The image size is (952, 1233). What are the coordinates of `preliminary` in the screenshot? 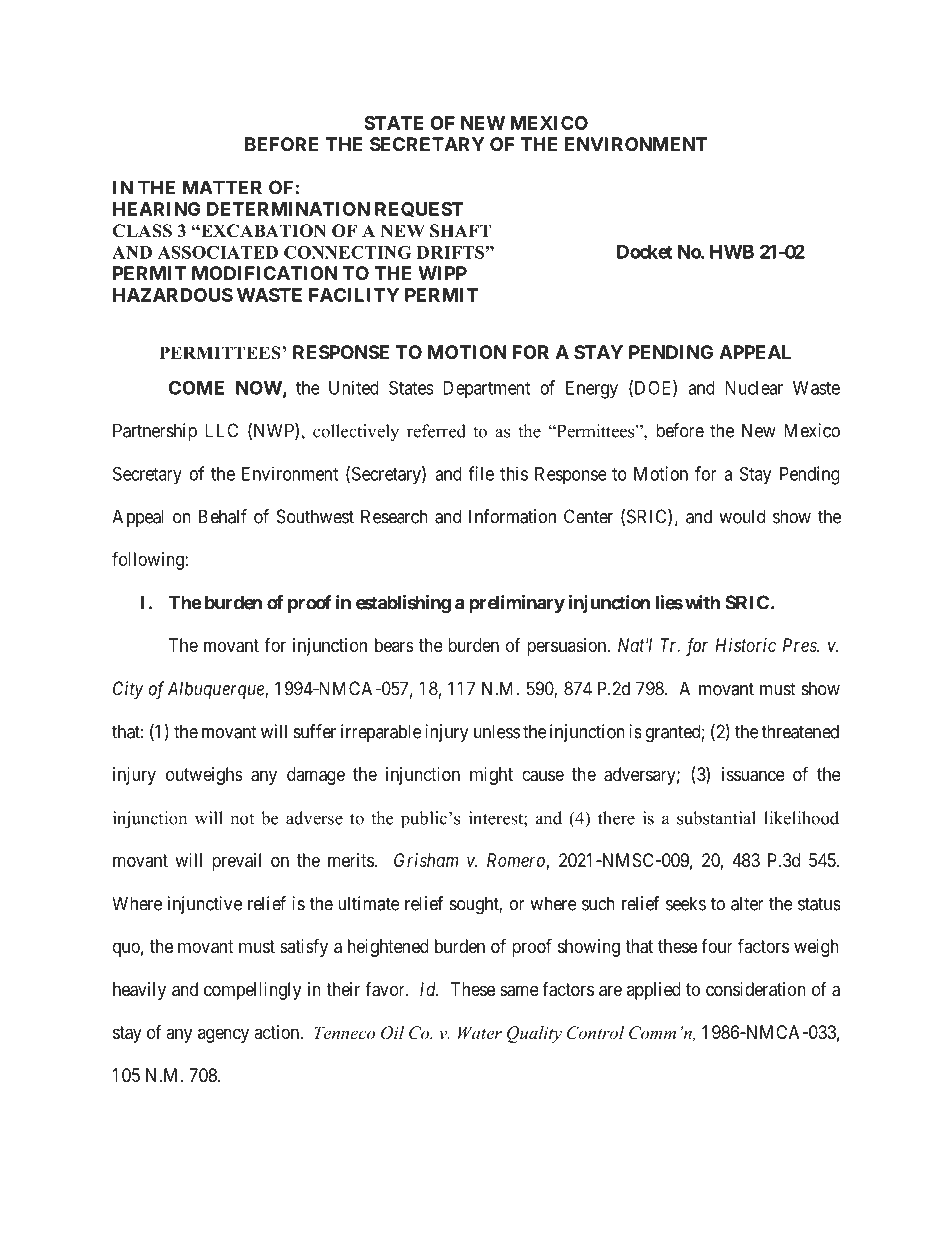 It's located at (517, 604).
